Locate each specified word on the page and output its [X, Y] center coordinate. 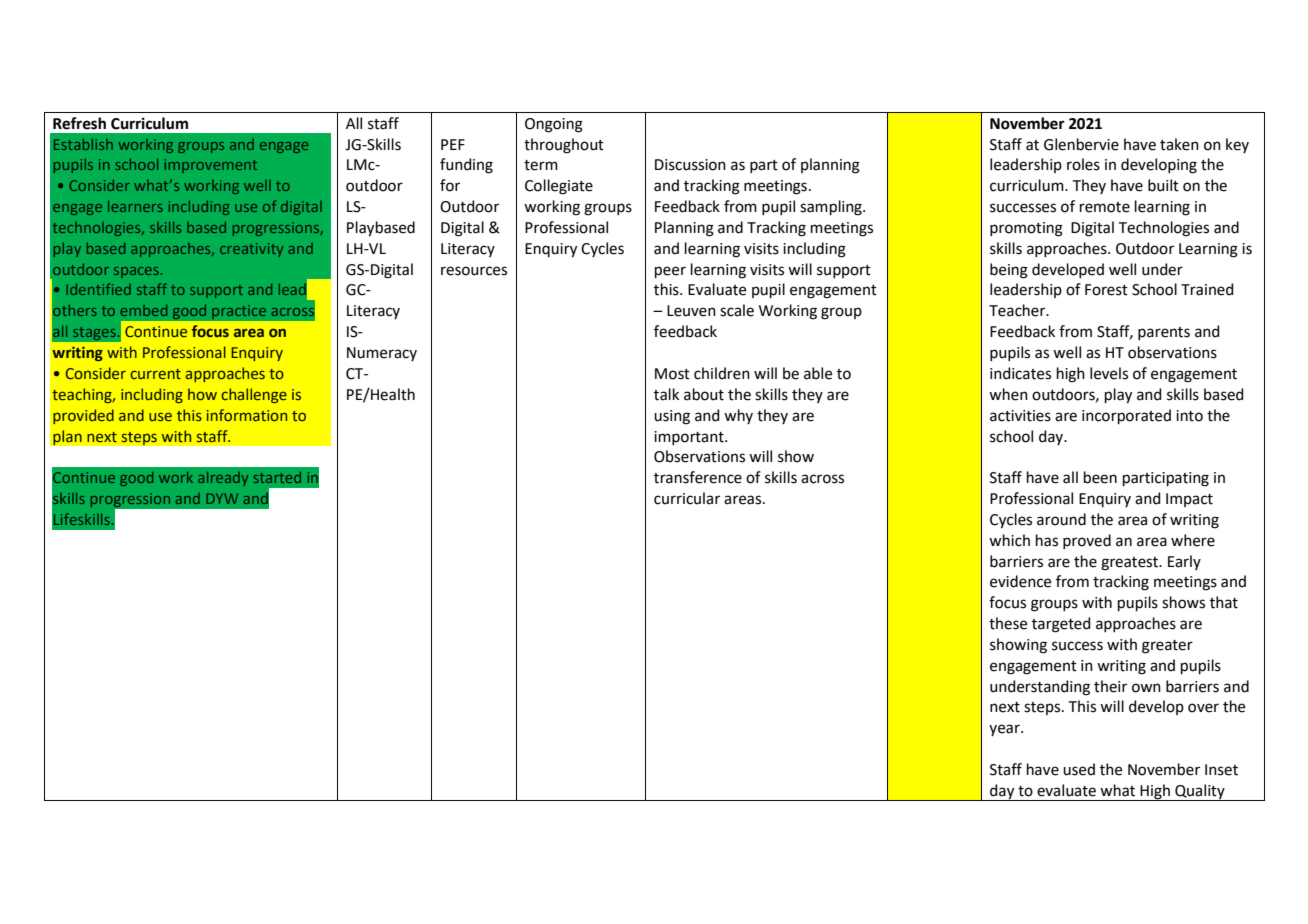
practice [239, 312]
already [223, 479]
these [1008, 623]
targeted [1061, 625]
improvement [211, 166]
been [1100, 477]
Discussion [690, 165]
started [277, 477]
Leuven [691, 311]
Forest [1106, 290]
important [690, 438]
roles [1083, 164]
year [1005, 730]
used [1079, 769]
